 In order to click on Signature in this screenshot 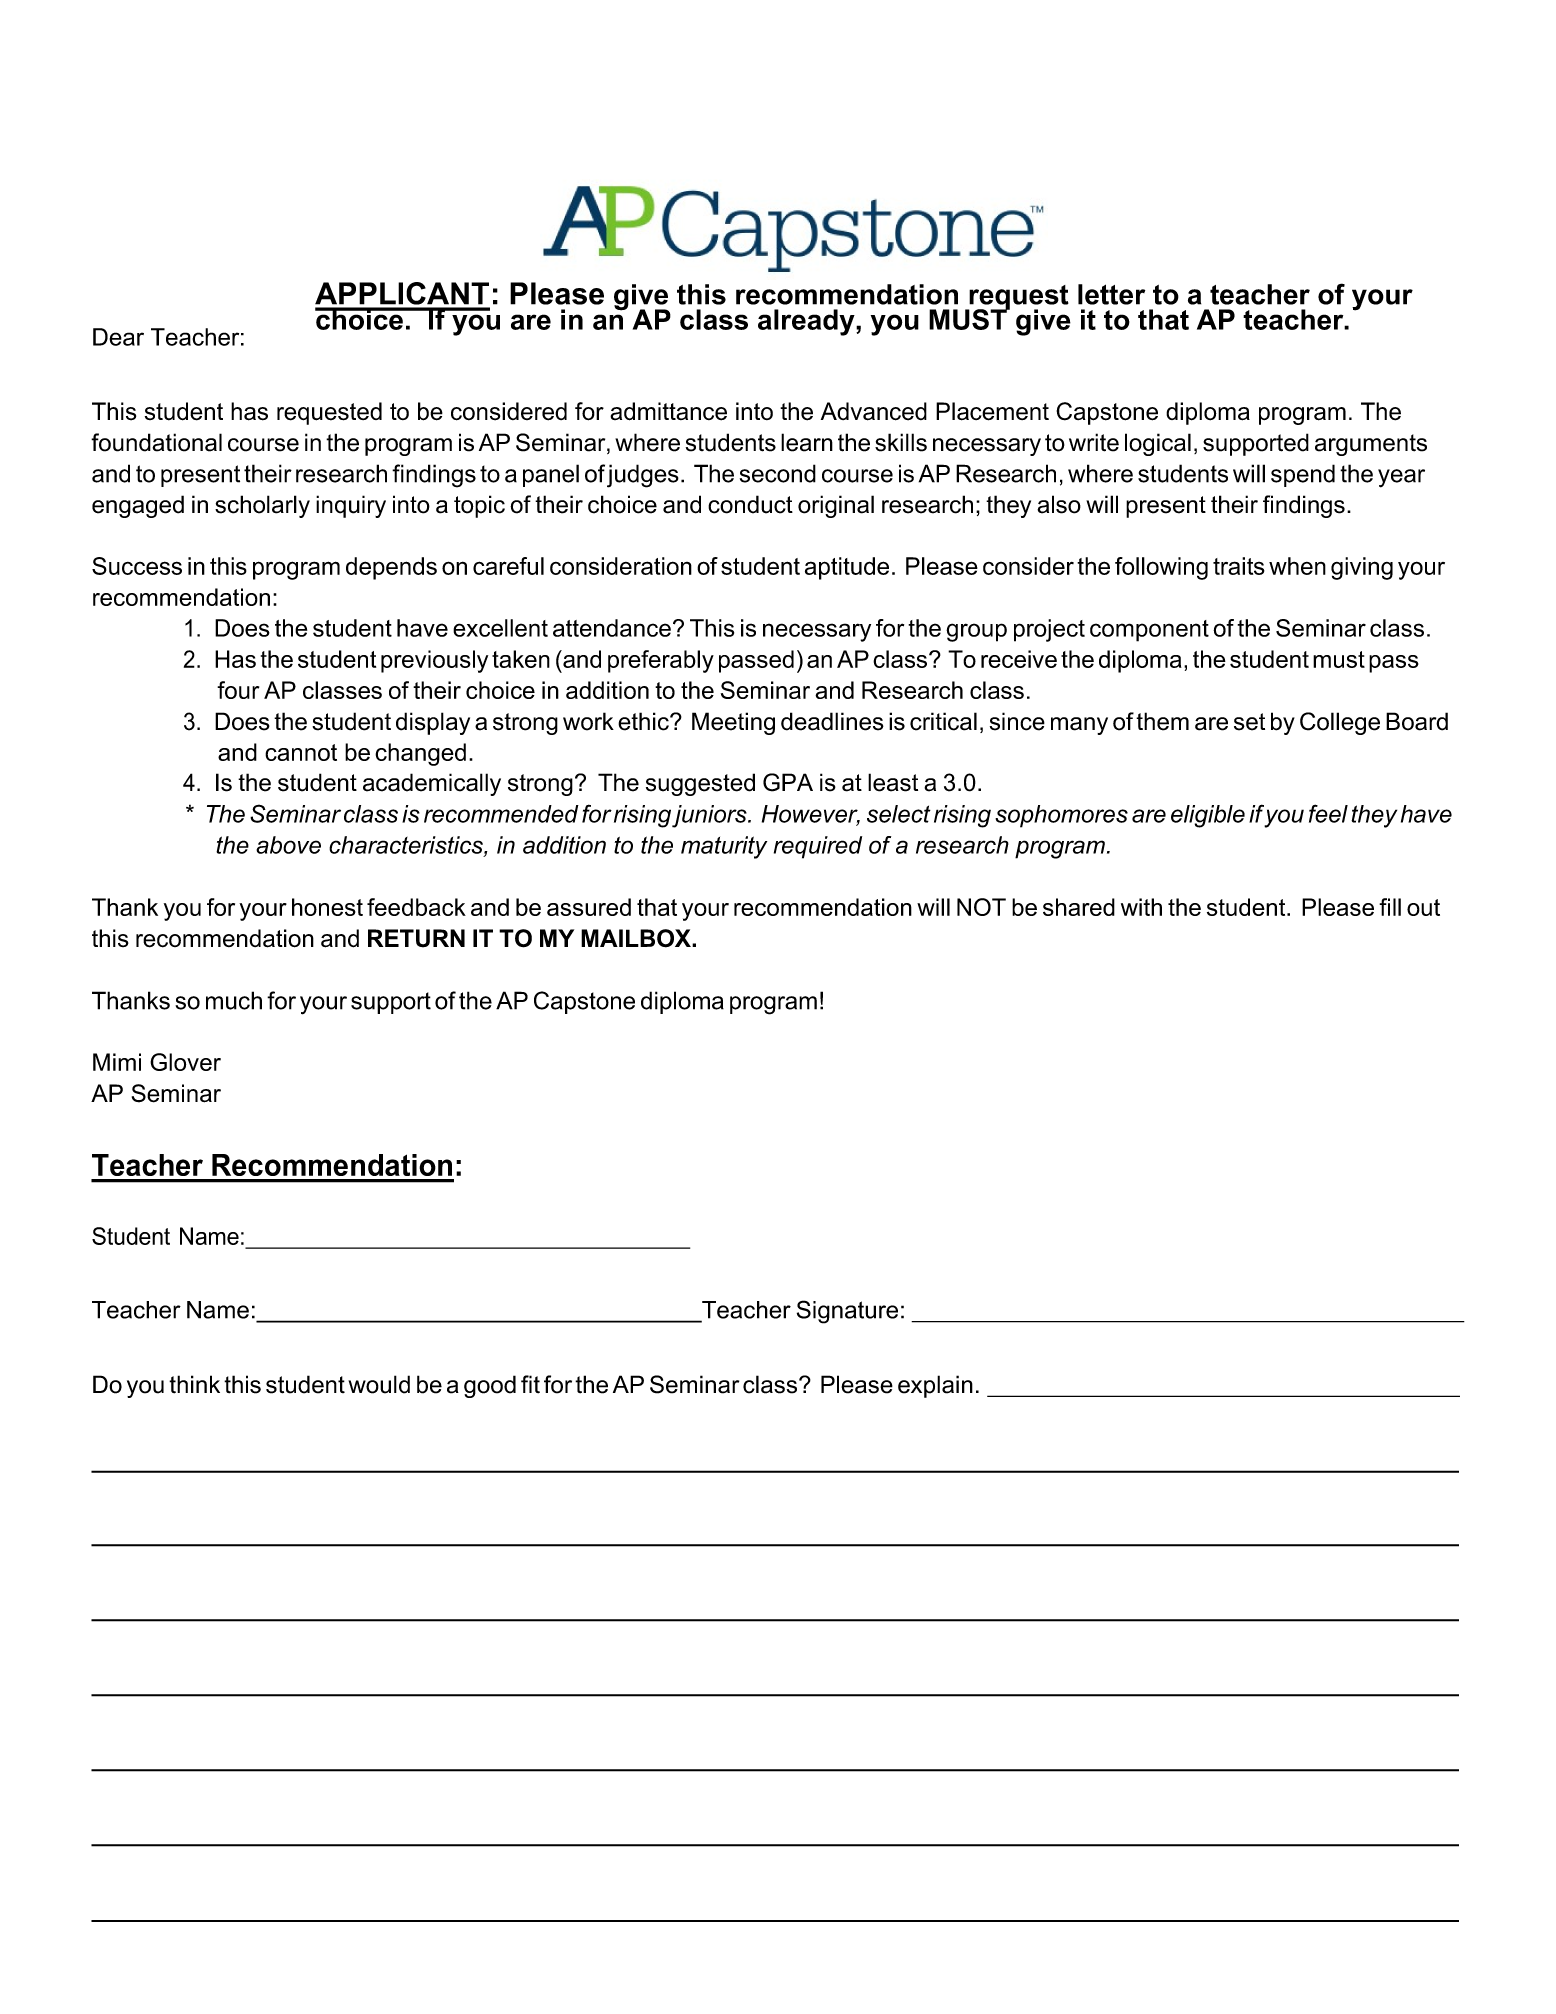, I will do `click(847, 1312)`.
